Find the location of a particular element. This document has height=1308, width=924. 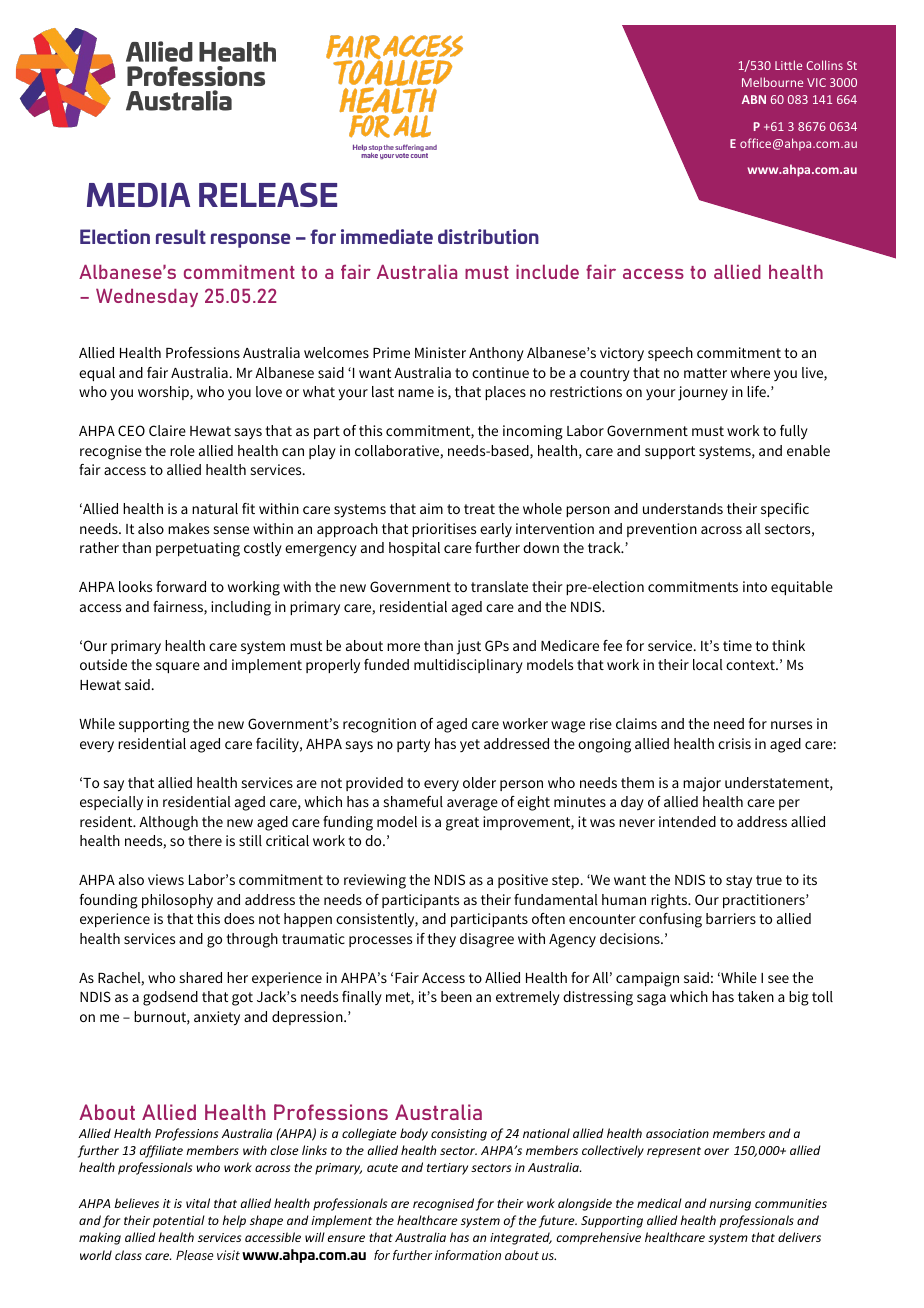

specific is located at coordinates (785, 510).
